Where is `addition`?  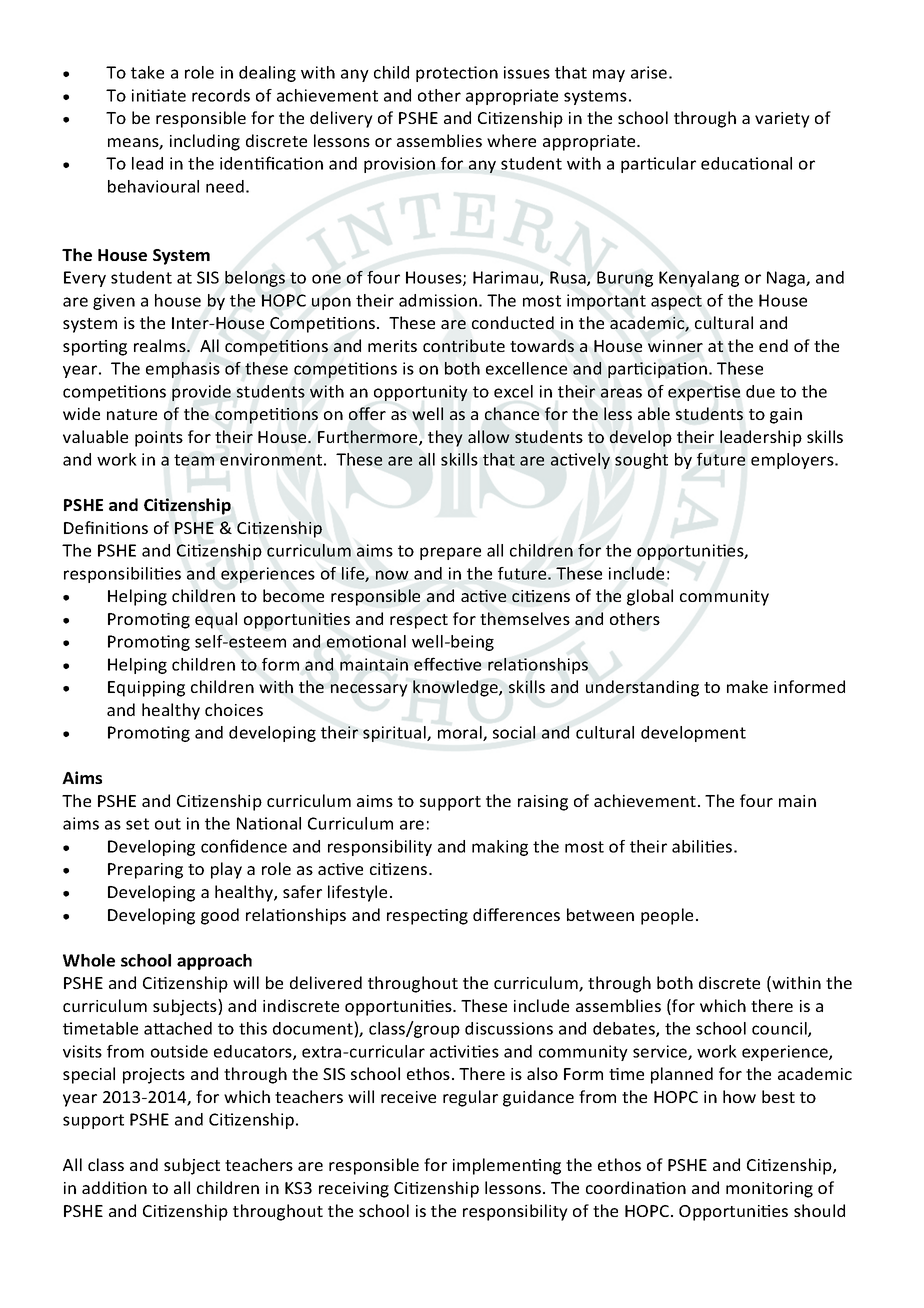 addition is located at coordinates (114, 1187).
